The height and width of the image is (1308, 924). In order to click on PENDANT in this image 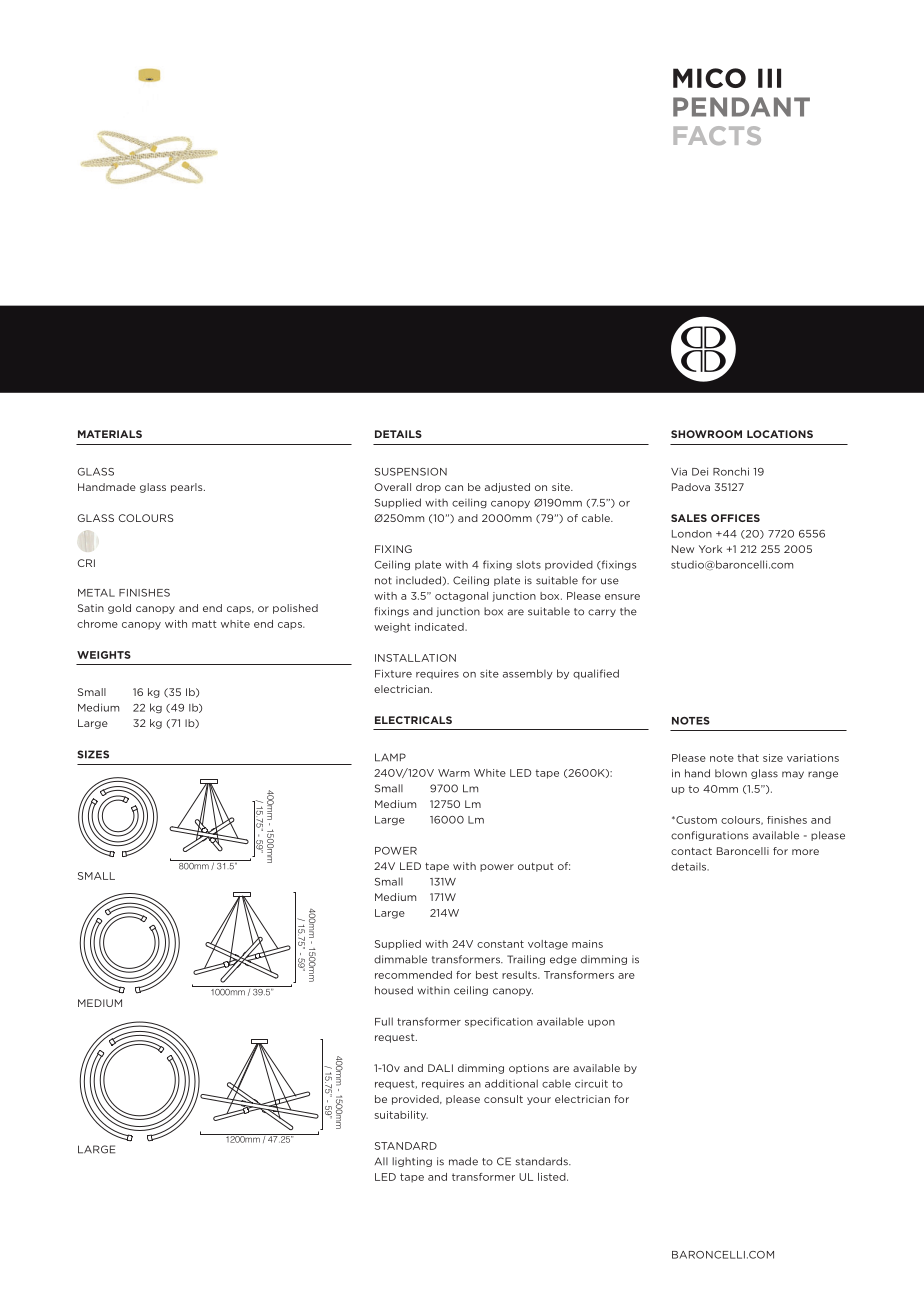, I will do `click(741, 107)`.
